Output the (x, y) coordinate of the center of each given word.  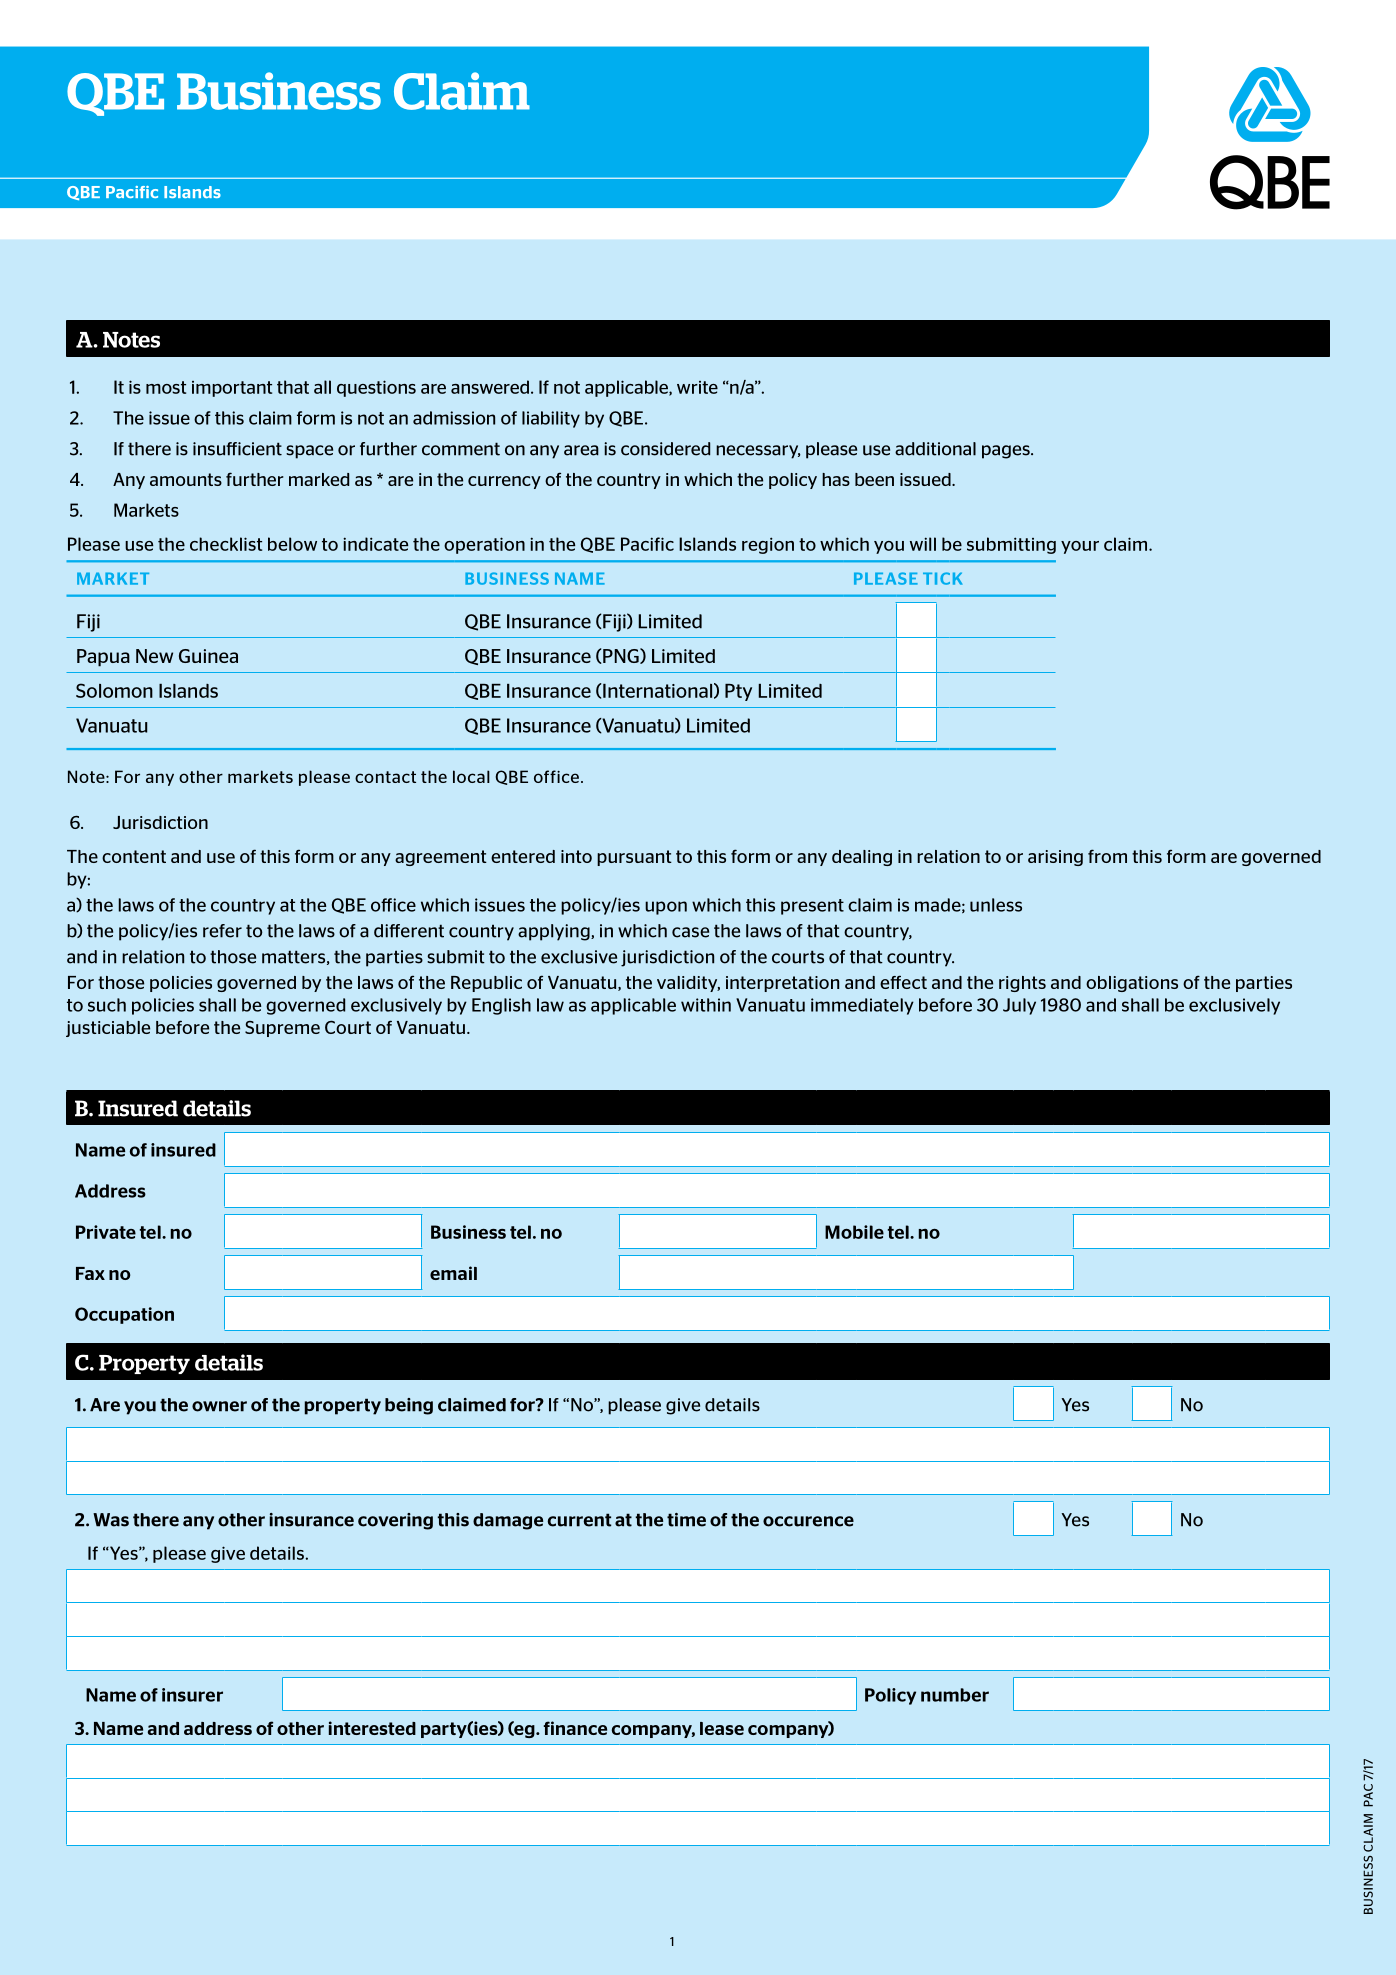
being (409, 1406)
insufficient (237, 449)
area (581, 450)
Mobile (854, 1232)
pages (1007, 452)
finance (575, 1728)
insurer (192, 1695)
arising (1055, 858)
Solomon (114, 690)
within (706, 1005)
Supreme (282, 1029)
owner (219, 1406)
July (1019, 1006)
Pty (738, 692)
